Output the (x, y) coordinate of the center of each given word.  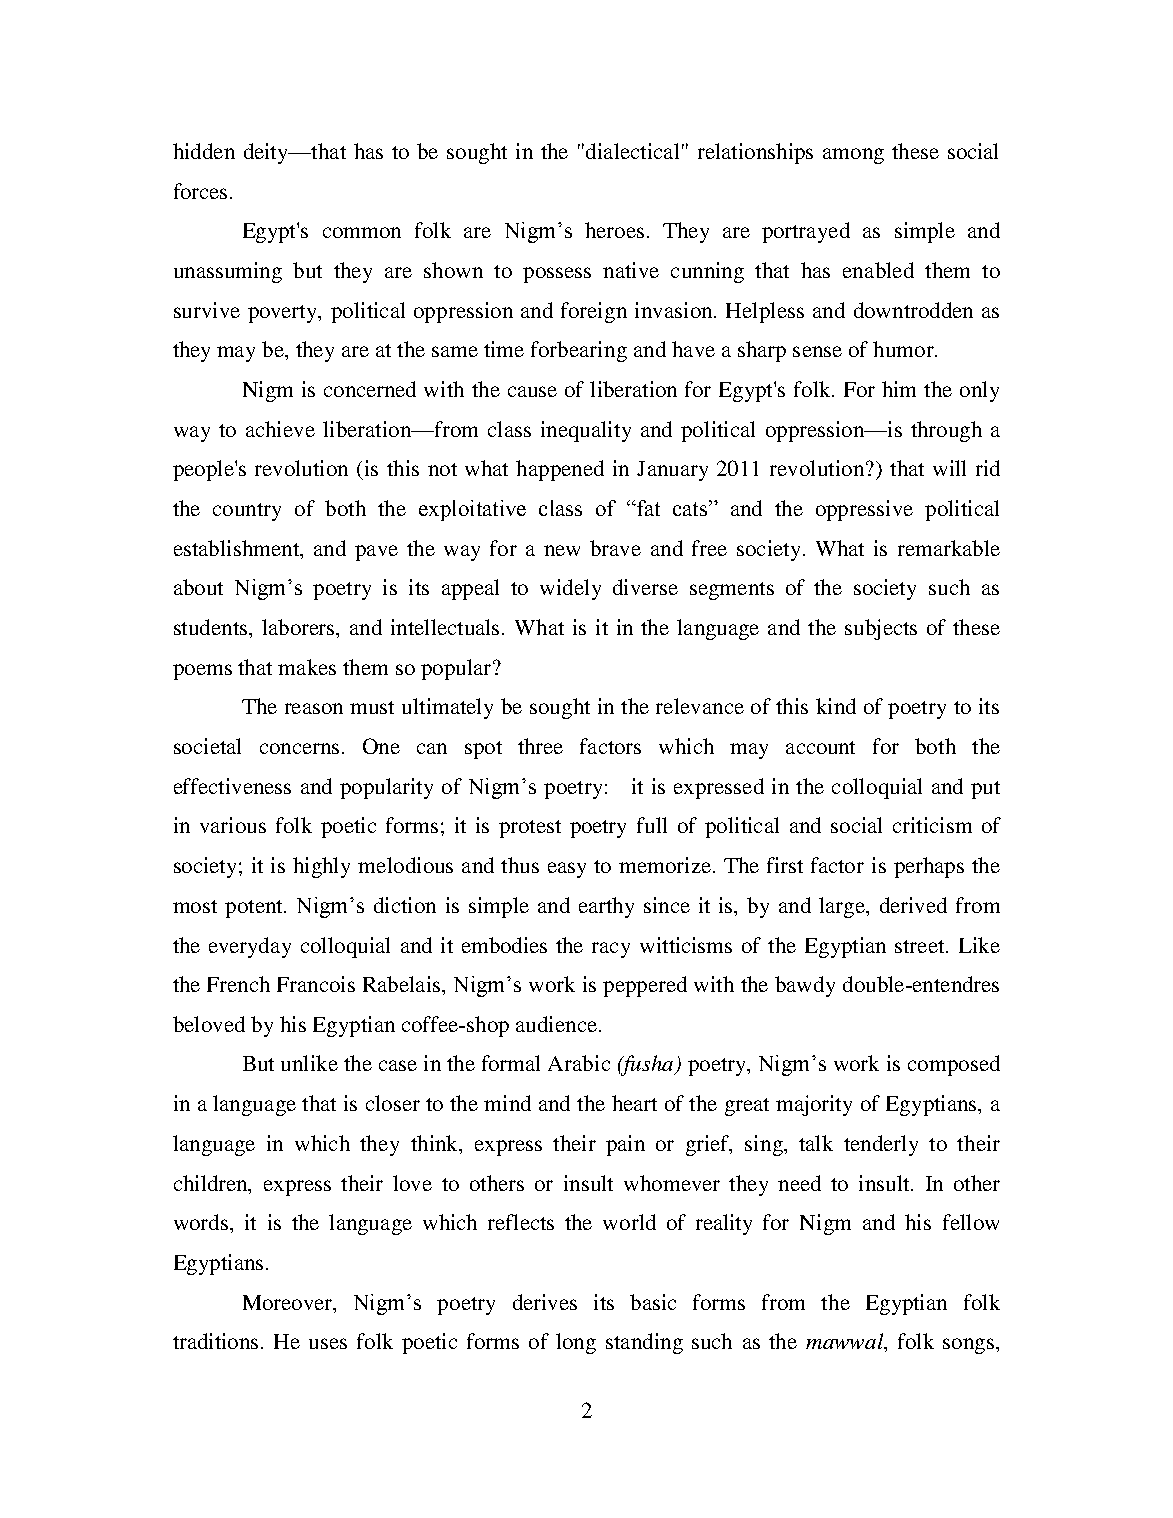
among (853, 156)
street (921, 946)
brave (615, 548)
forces (200, 191)
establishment (237, 548)
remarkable (949, 548)
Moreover (289, 1302)
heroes (614, 230)
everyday (250, 947)
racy (611, 950)
